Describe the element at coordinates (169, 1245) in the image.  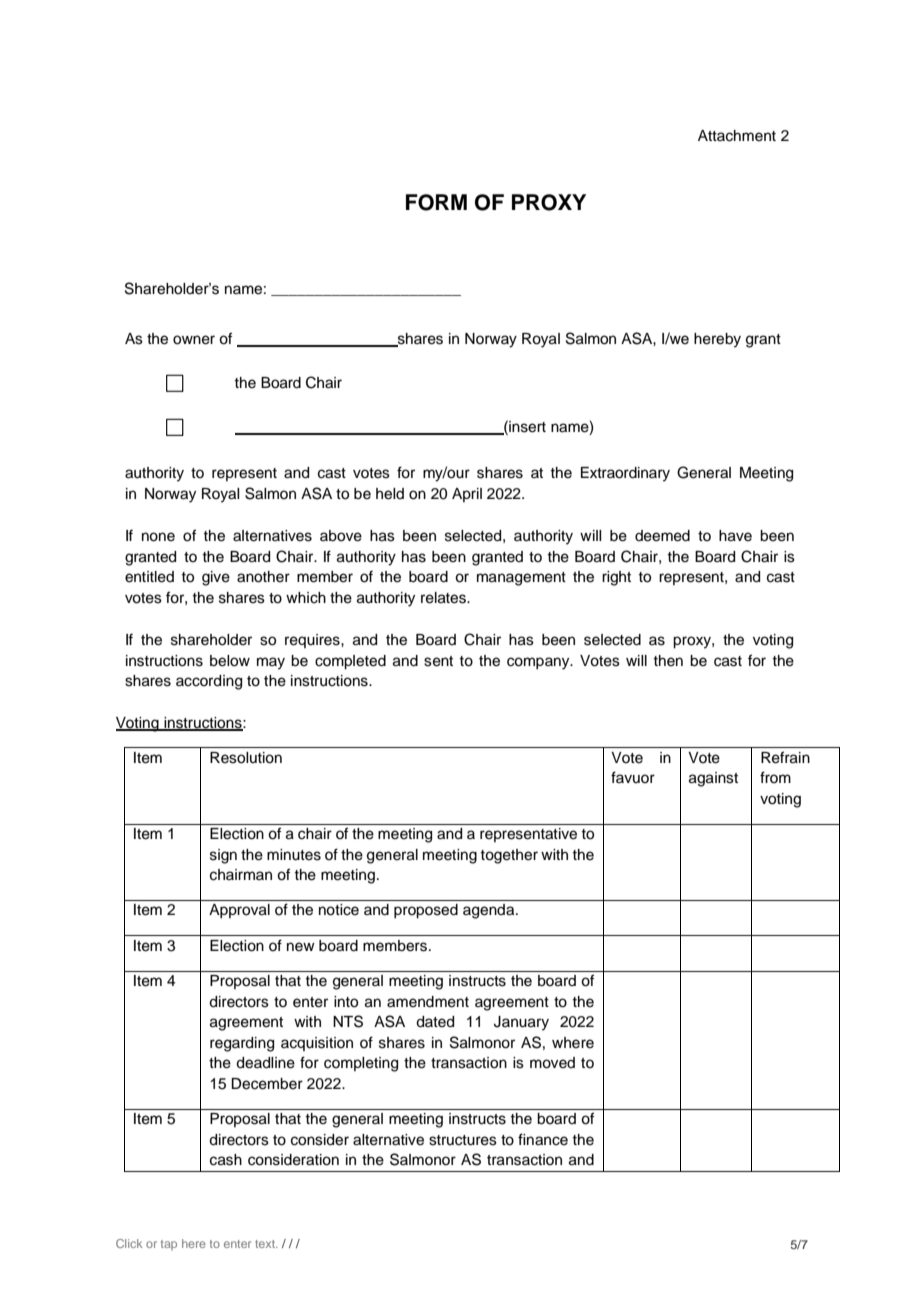
I see `tap` at that location.
